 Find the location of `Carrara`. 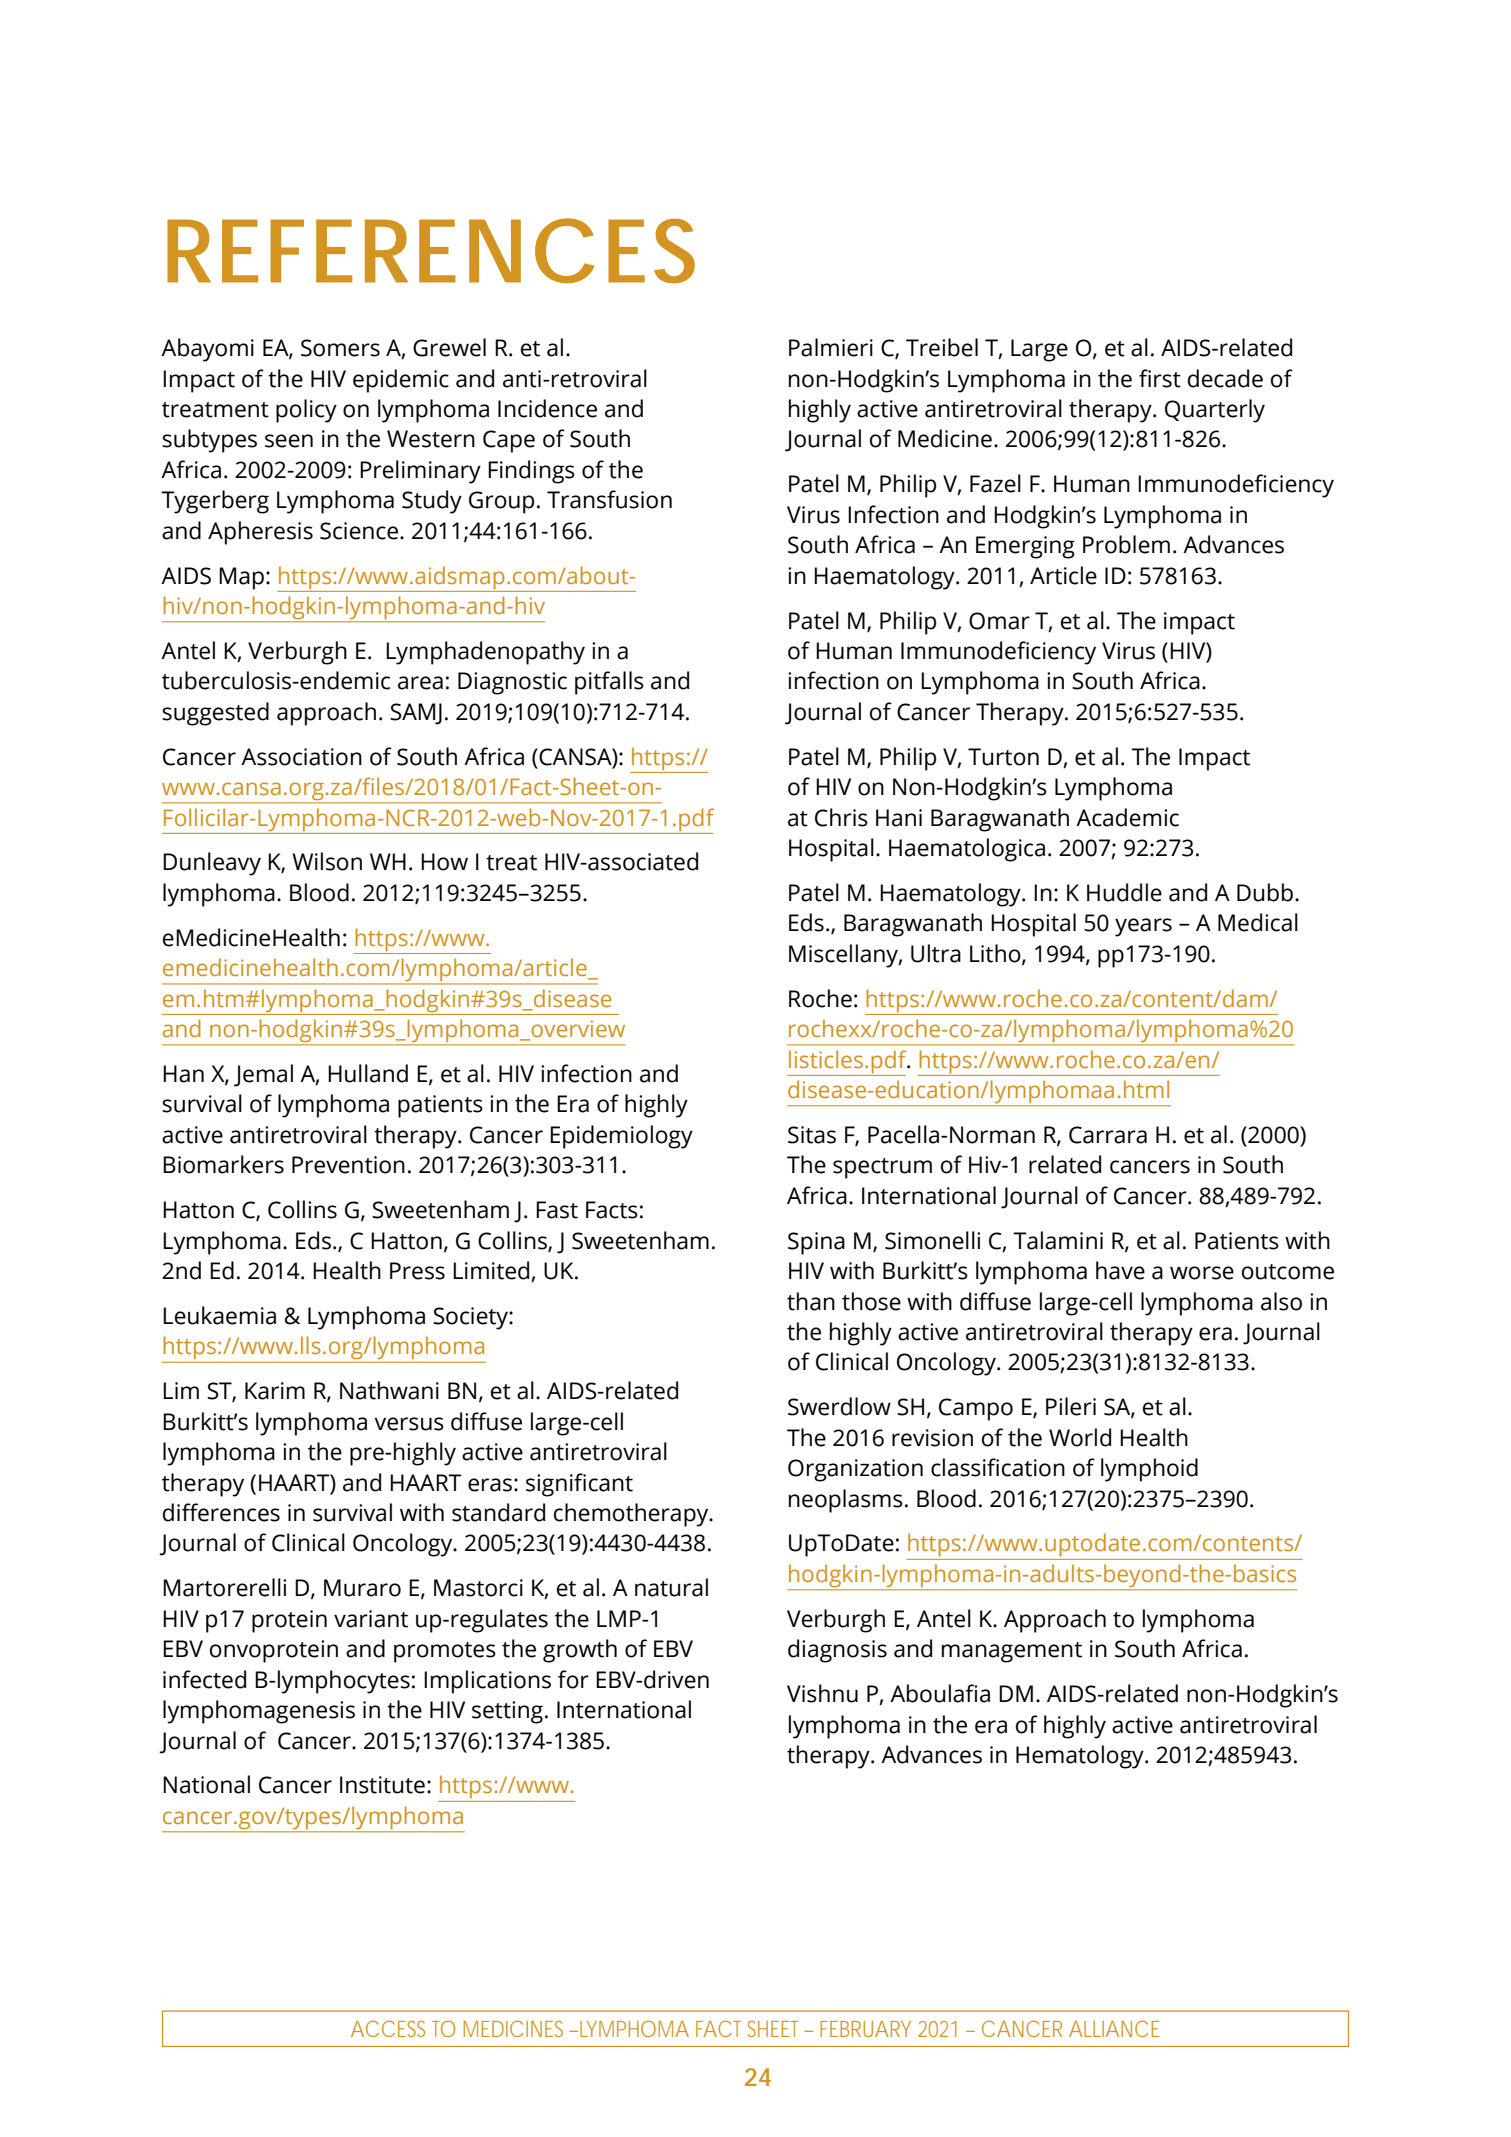

Carrara is located at coordinates (1108, 1135).
